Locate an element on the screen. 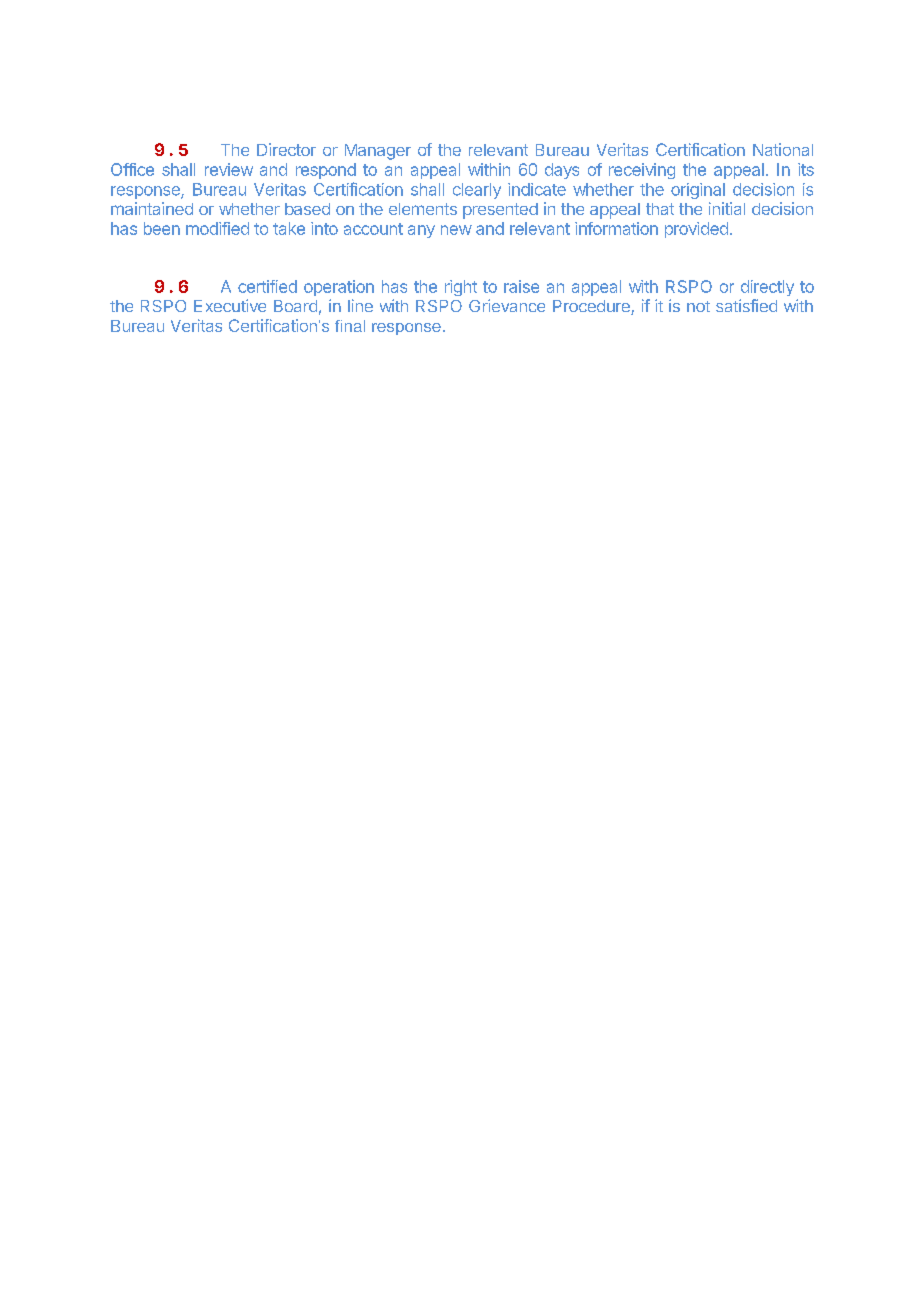  certified is located at coordinates (267, 286).
